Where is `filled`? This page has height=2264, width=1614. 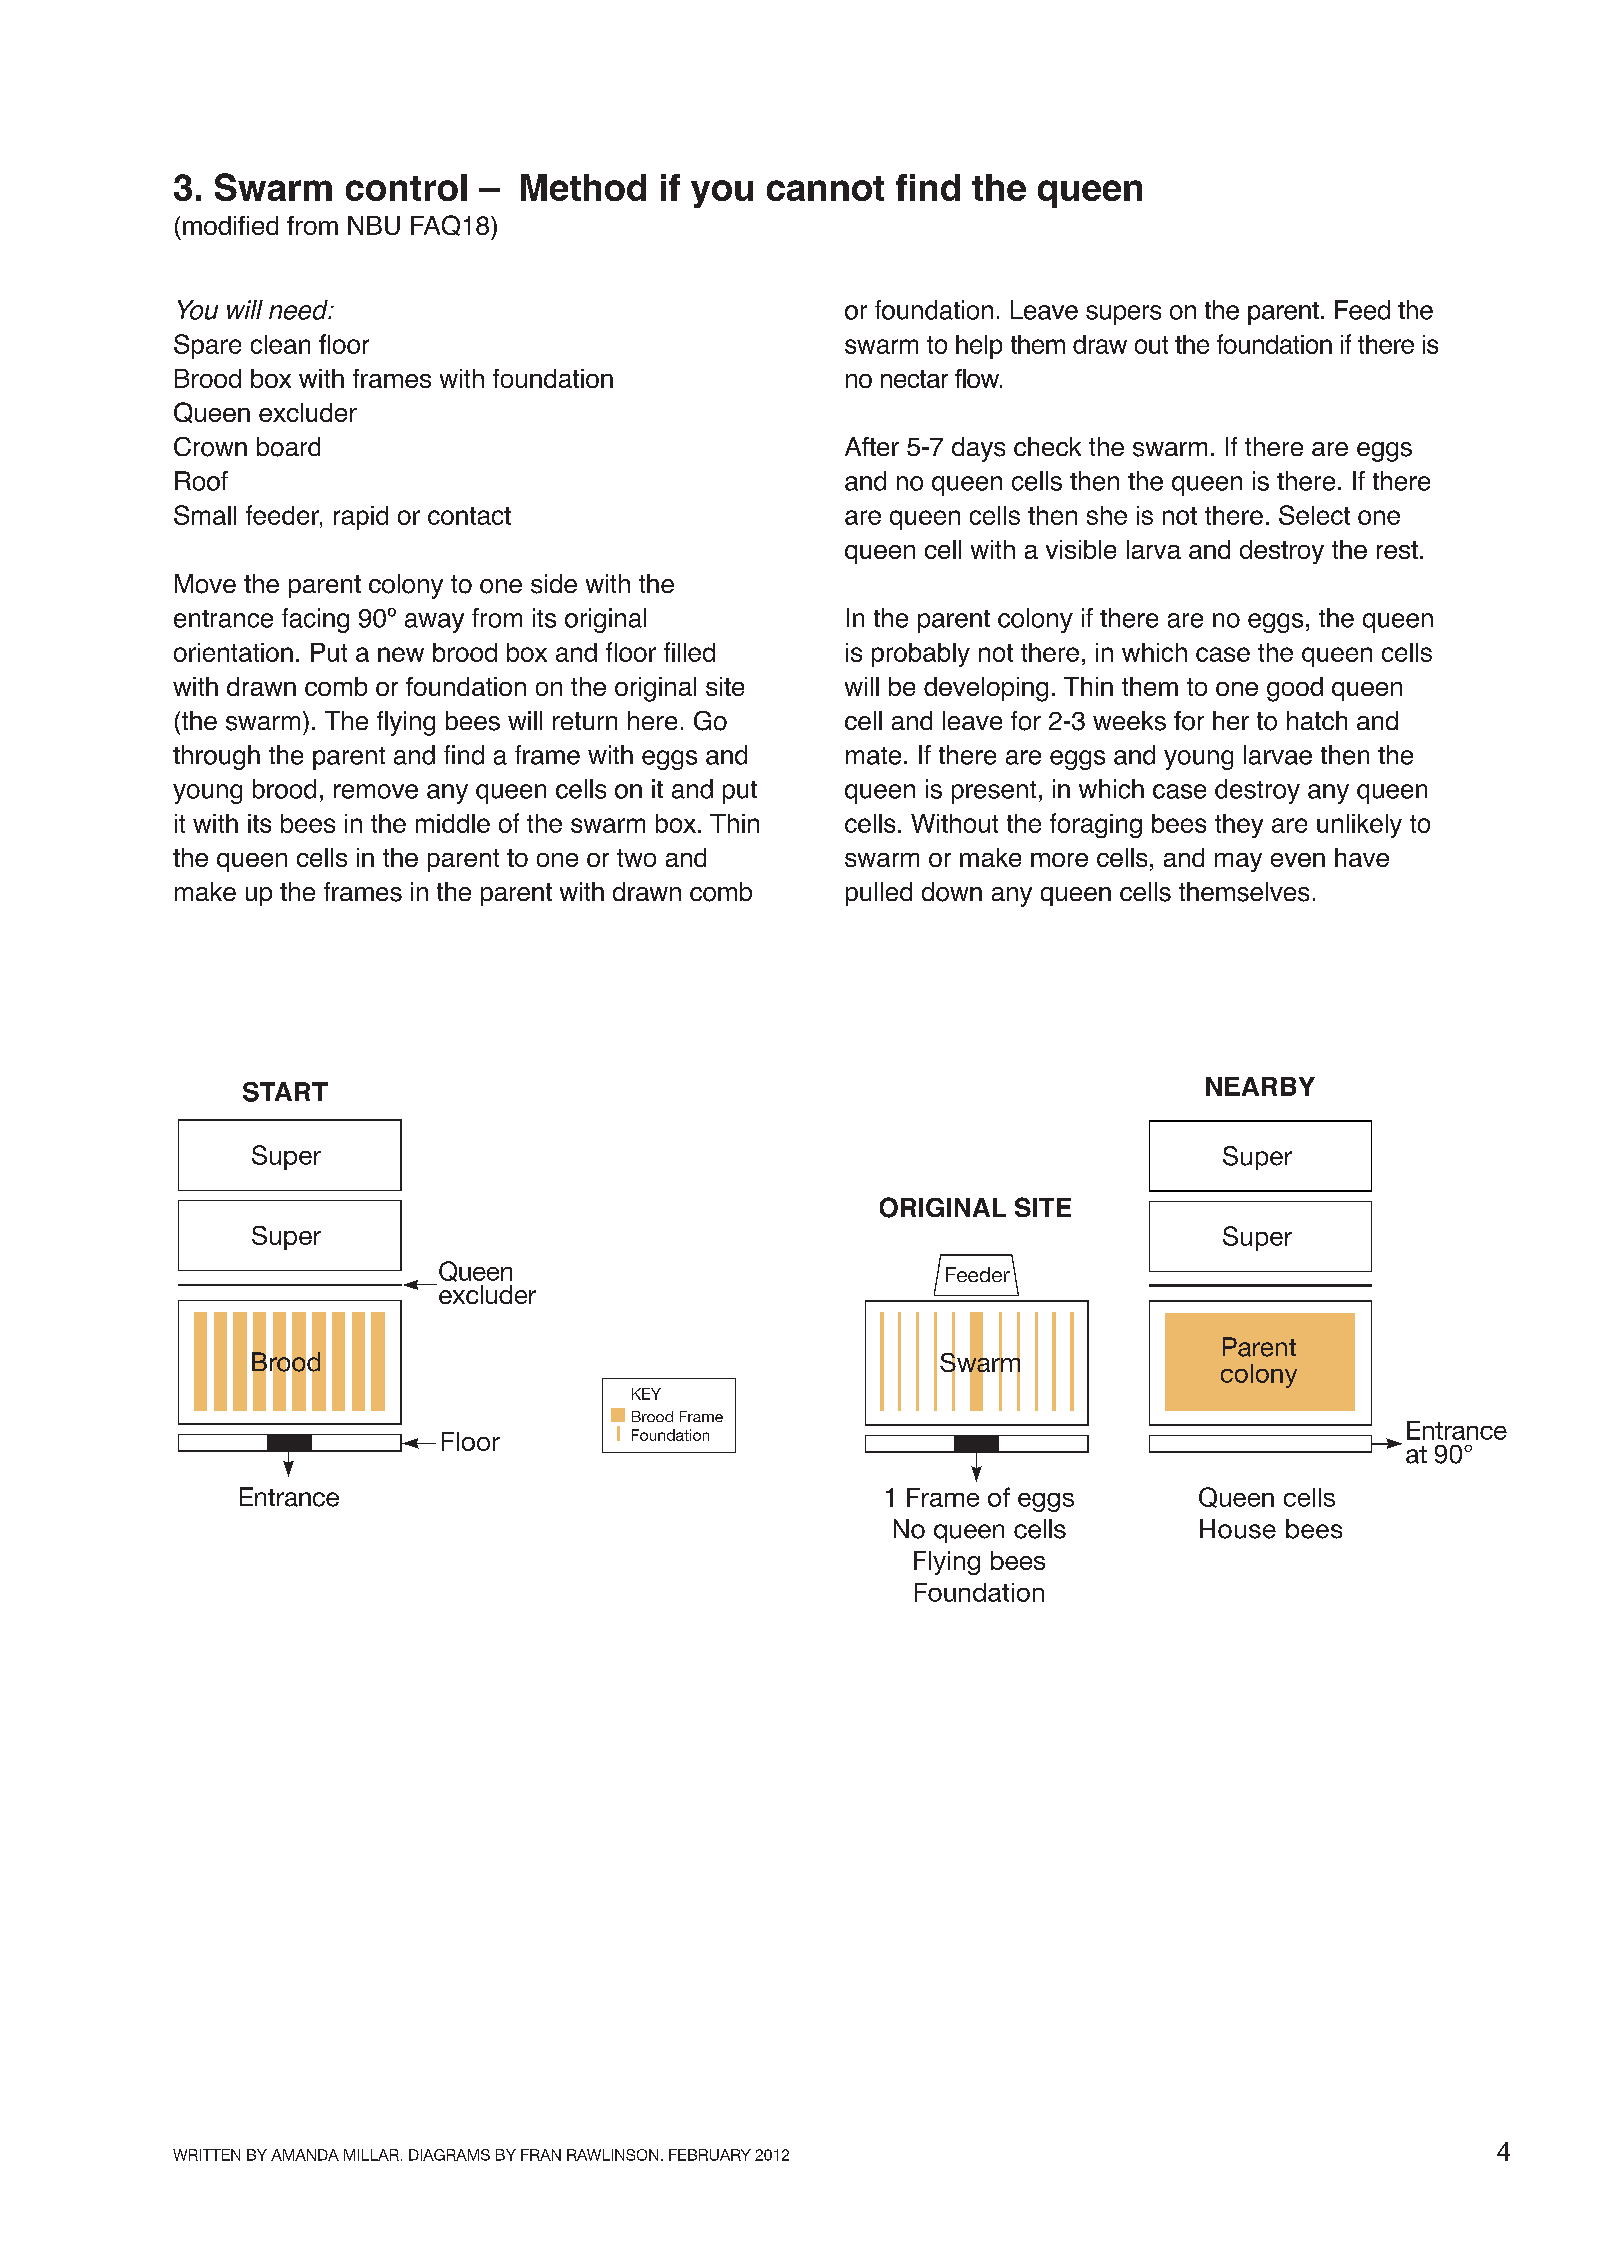 filled is located at coordinates (689, 652).
